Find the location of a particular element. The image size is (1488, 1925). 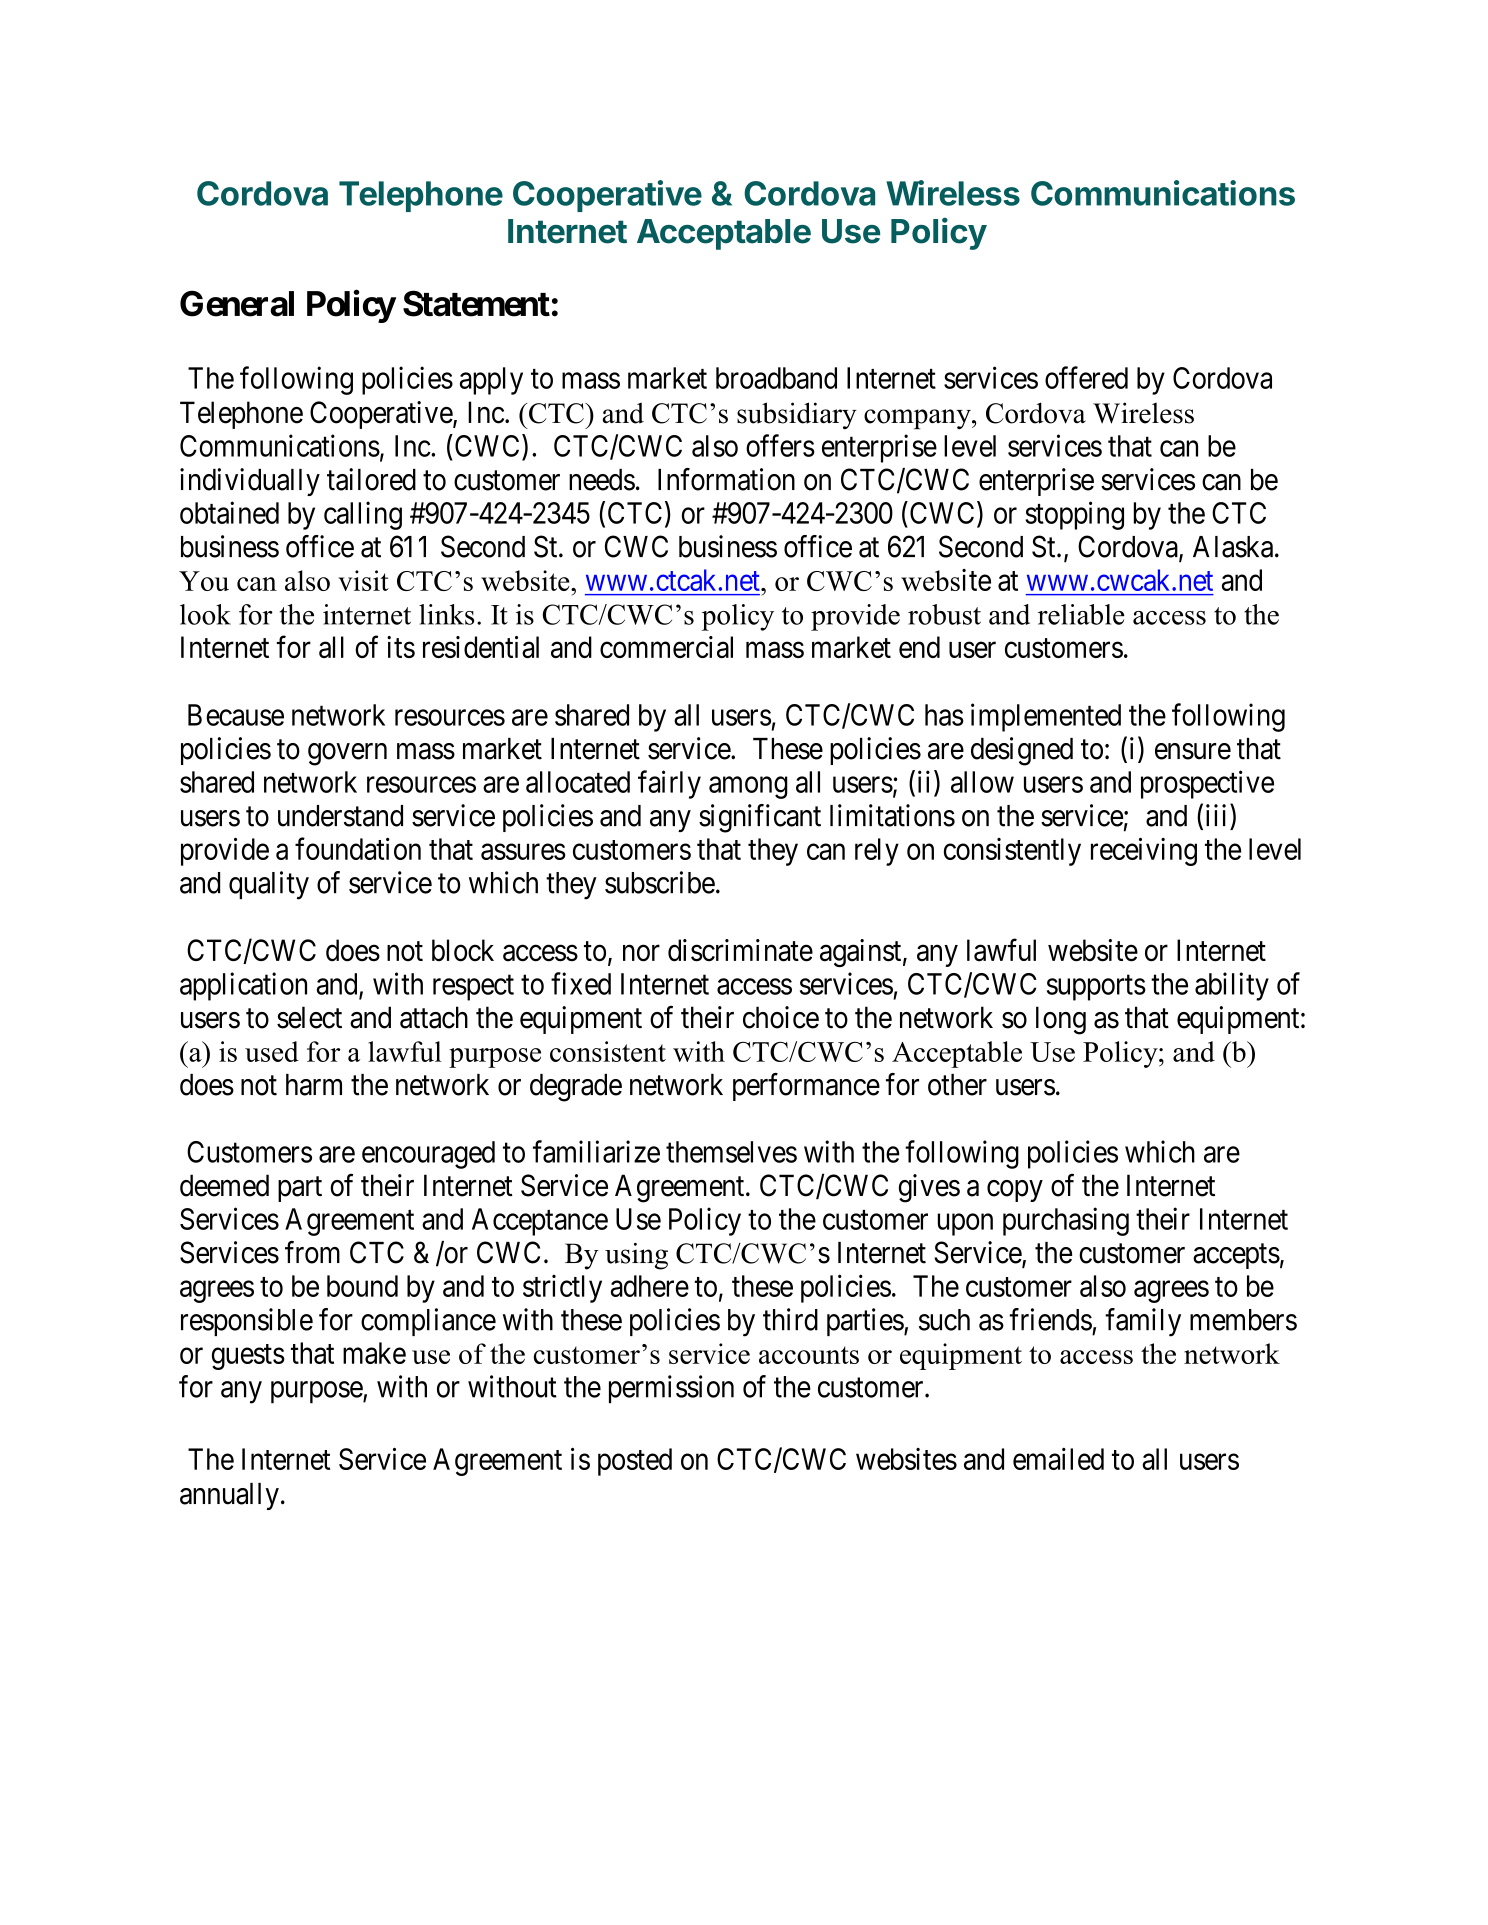

subscribe is located at coordinates (660, 882).
